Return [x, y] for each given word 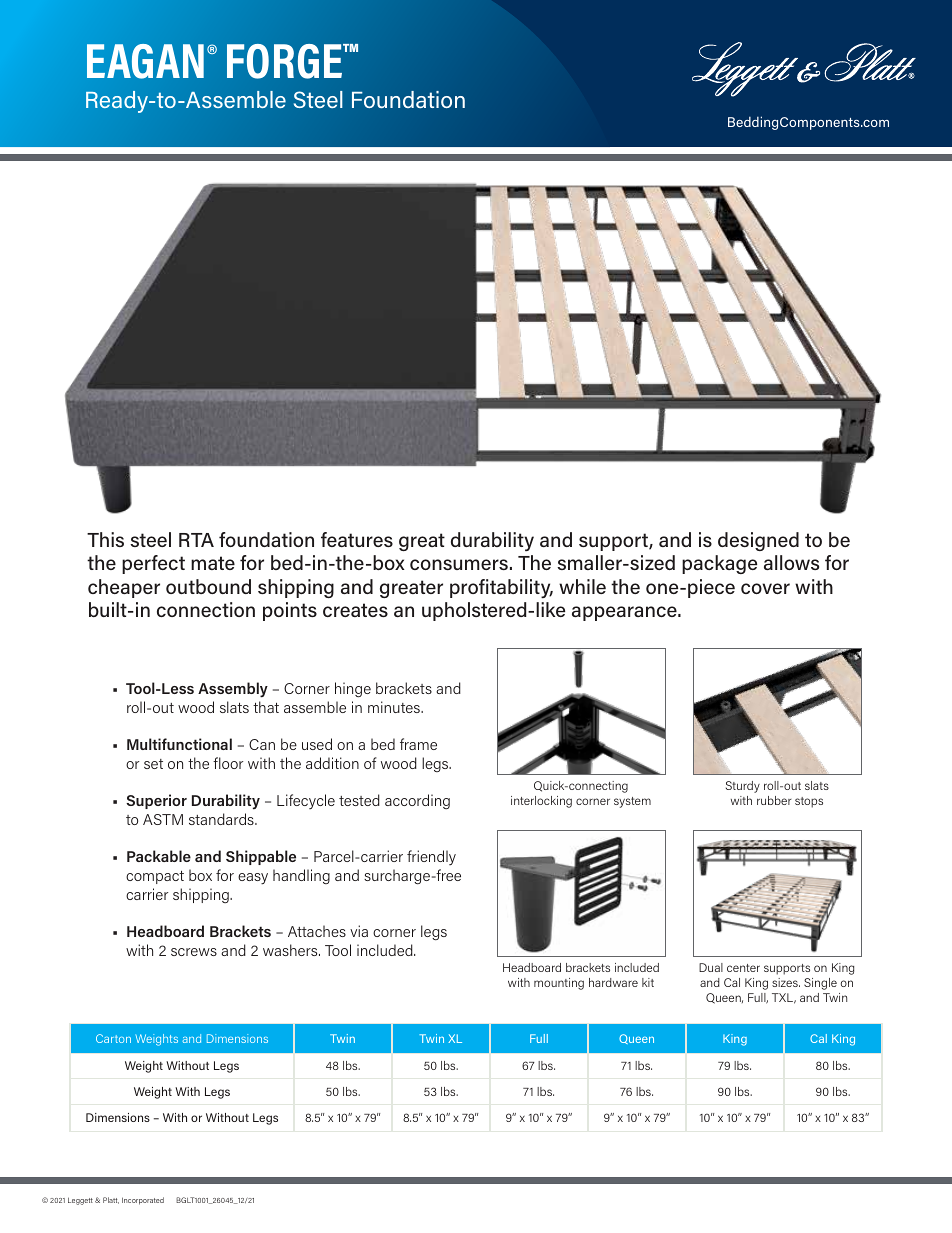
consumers [459, 564]
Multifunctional [179, 744]
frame [418, 744]
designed [758, 541]
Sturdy [743, 787]
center [743, 968]
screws [194, 952]
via [359, 931]
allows [791, 562]
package [719, 564]
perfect [153, 564]
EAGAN [145, 61]
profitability [501, 588]
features [357, 539]
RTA [196, 540]
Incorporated [143, 1201]
